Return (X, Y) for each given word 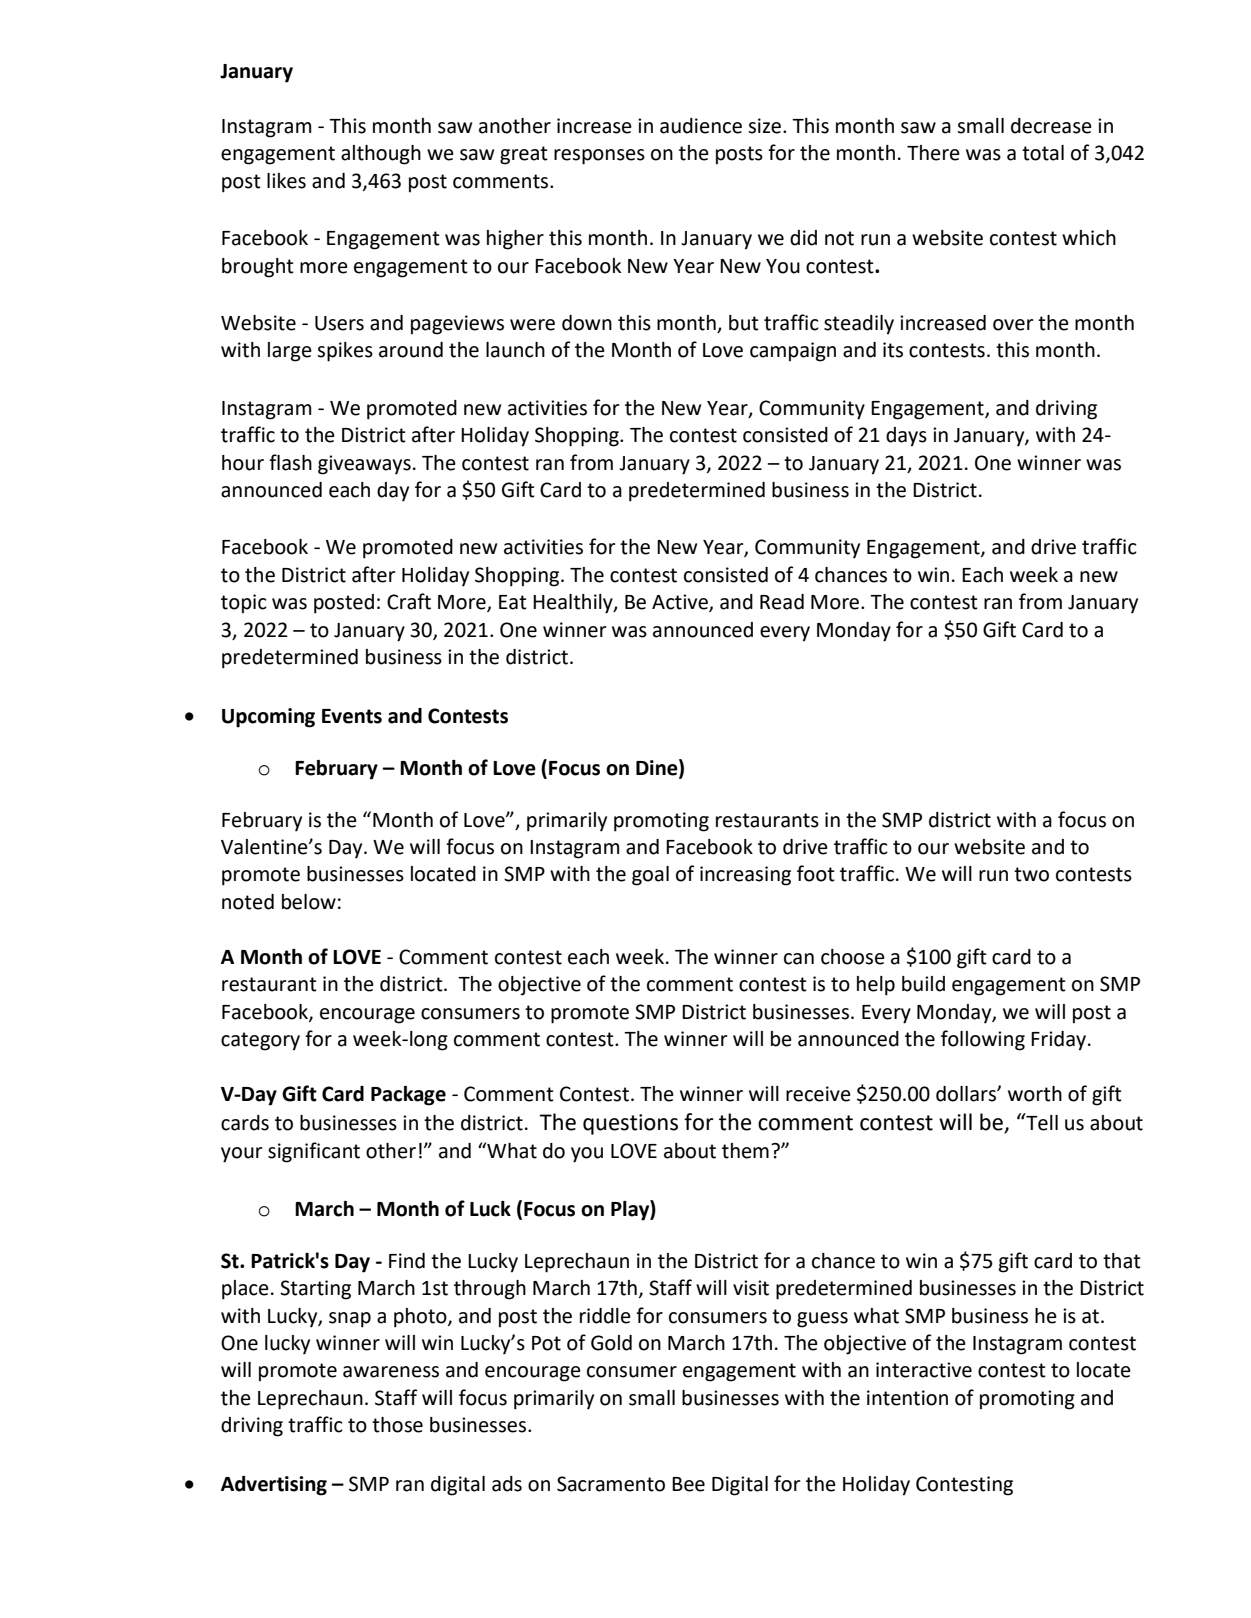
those (397, 1425)
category (260, 1041)
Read (782, 602)
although (381, 155)
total (1043, 153)
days (906, 437)
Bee (688, 1484)
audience (701, 126)
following (983, 1040)
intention (907, 1398)
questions (630, 1124)
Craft (409, 601)
